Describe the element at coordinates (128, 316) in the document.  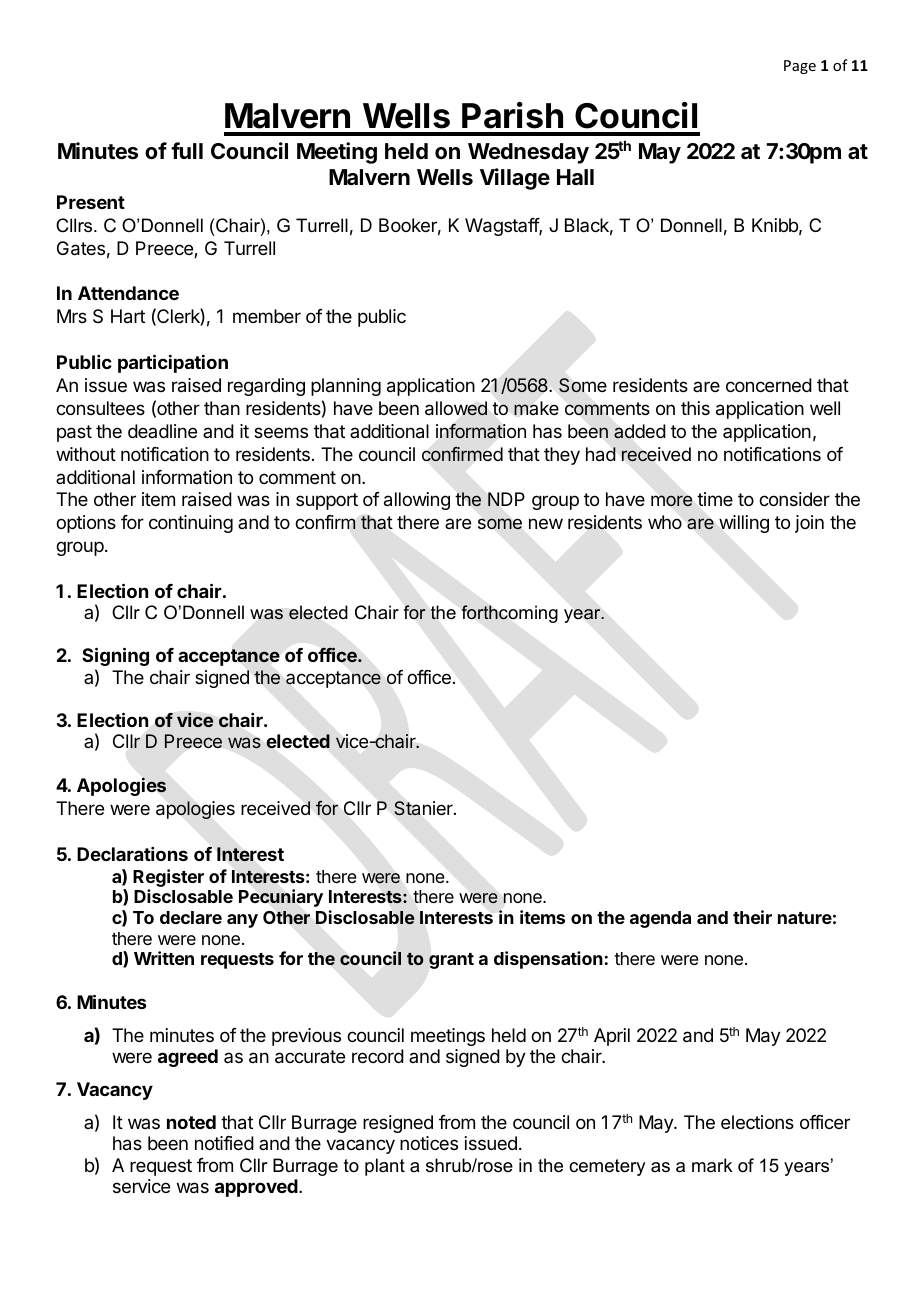
I see `Hart` at that location.
